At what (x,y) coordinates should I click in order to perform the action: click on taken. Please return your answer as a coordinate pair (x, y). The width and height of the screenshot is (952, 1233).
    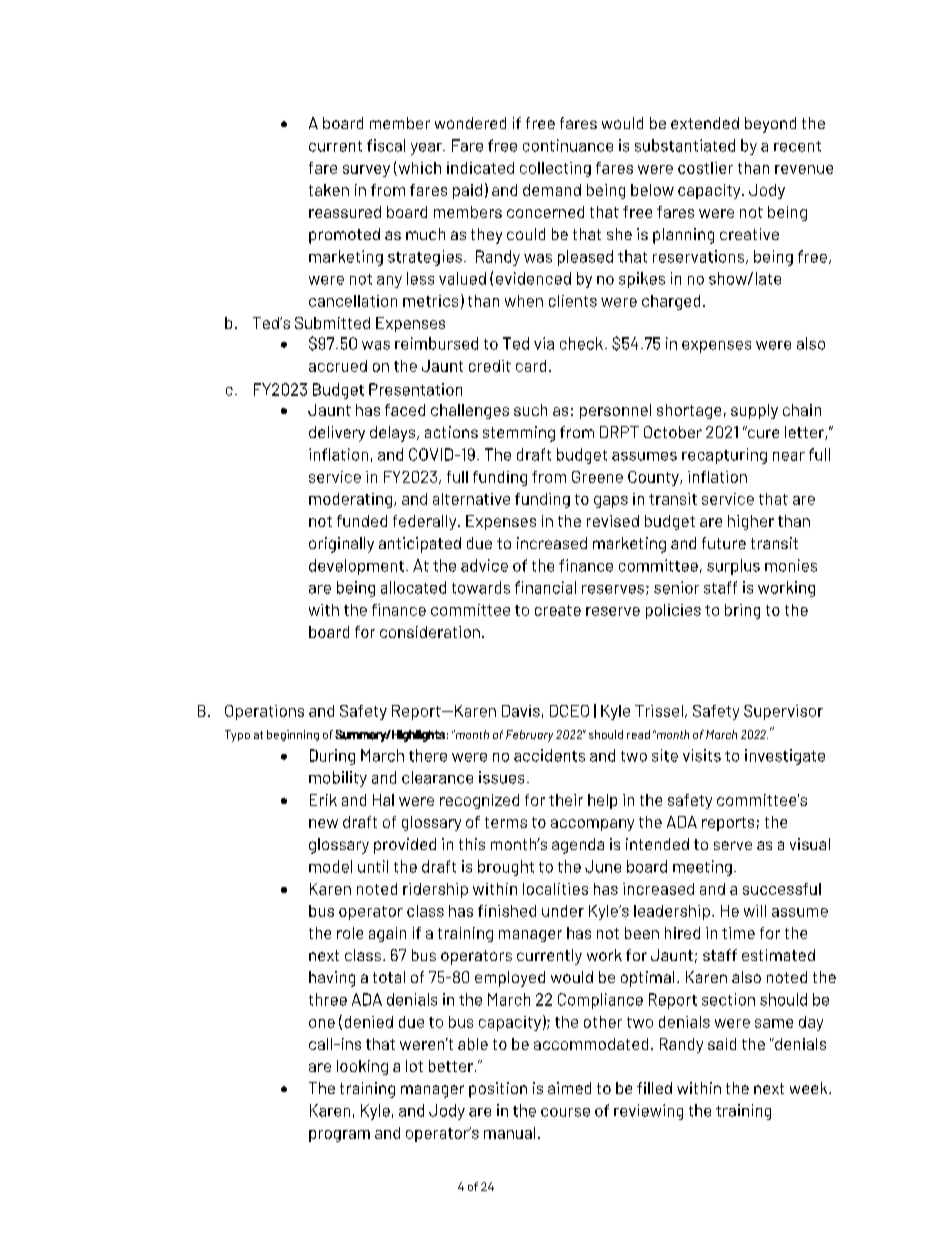
    Looking at the image, I should click on (329, 190).
